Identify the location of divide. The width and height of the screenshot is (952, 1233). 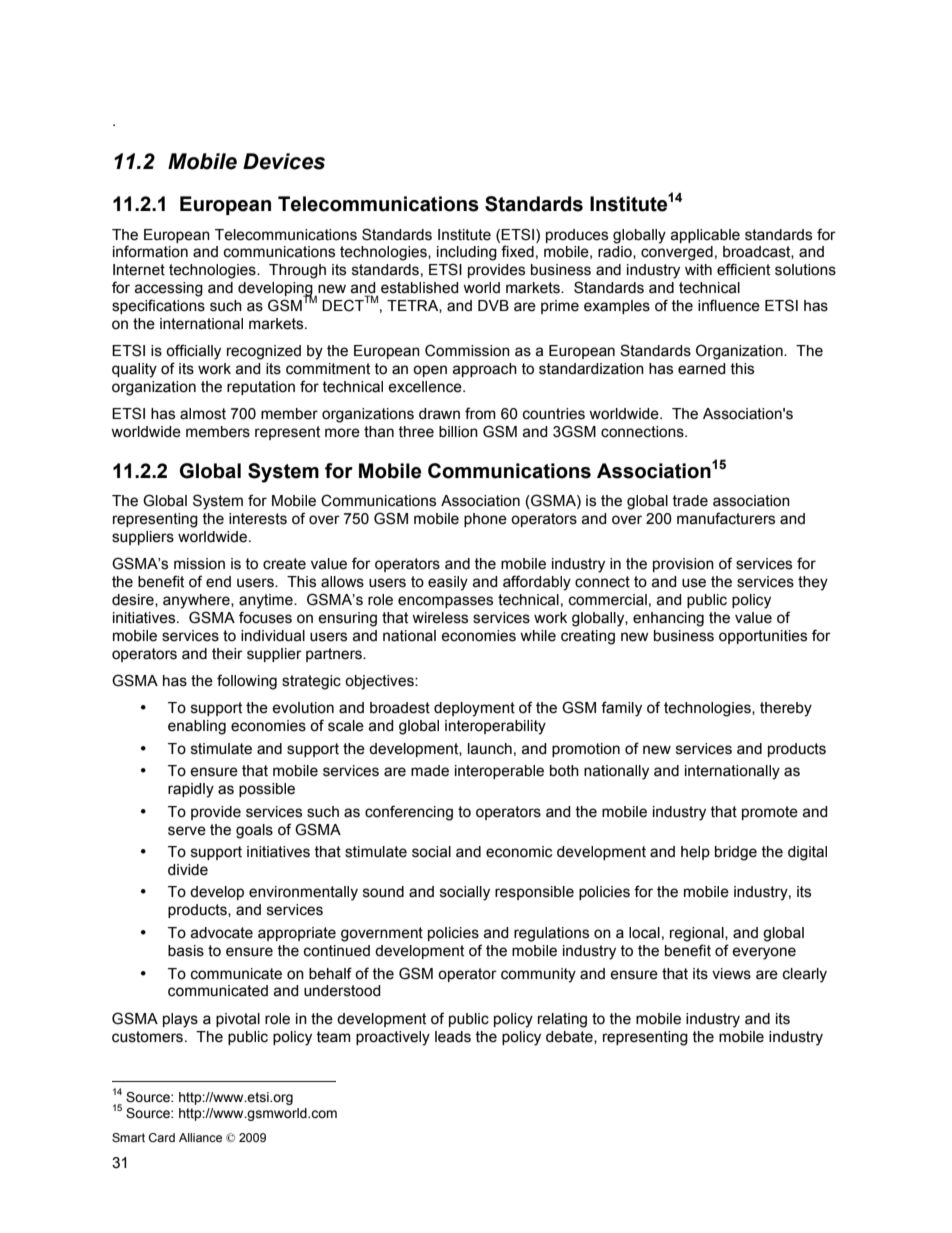
(188, 870).
